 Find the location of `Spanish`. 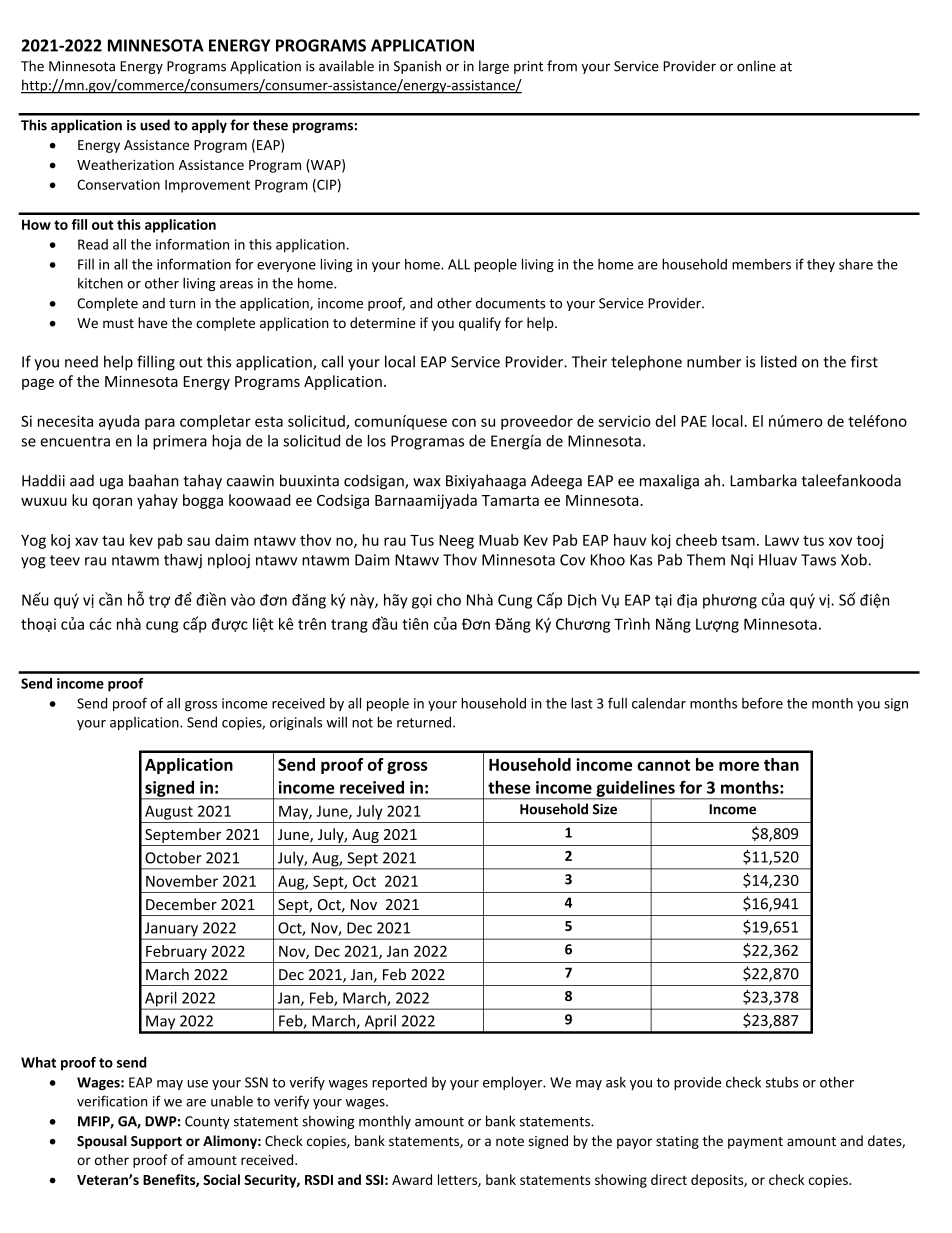

Spanish is located at coordinates (417, 67).
